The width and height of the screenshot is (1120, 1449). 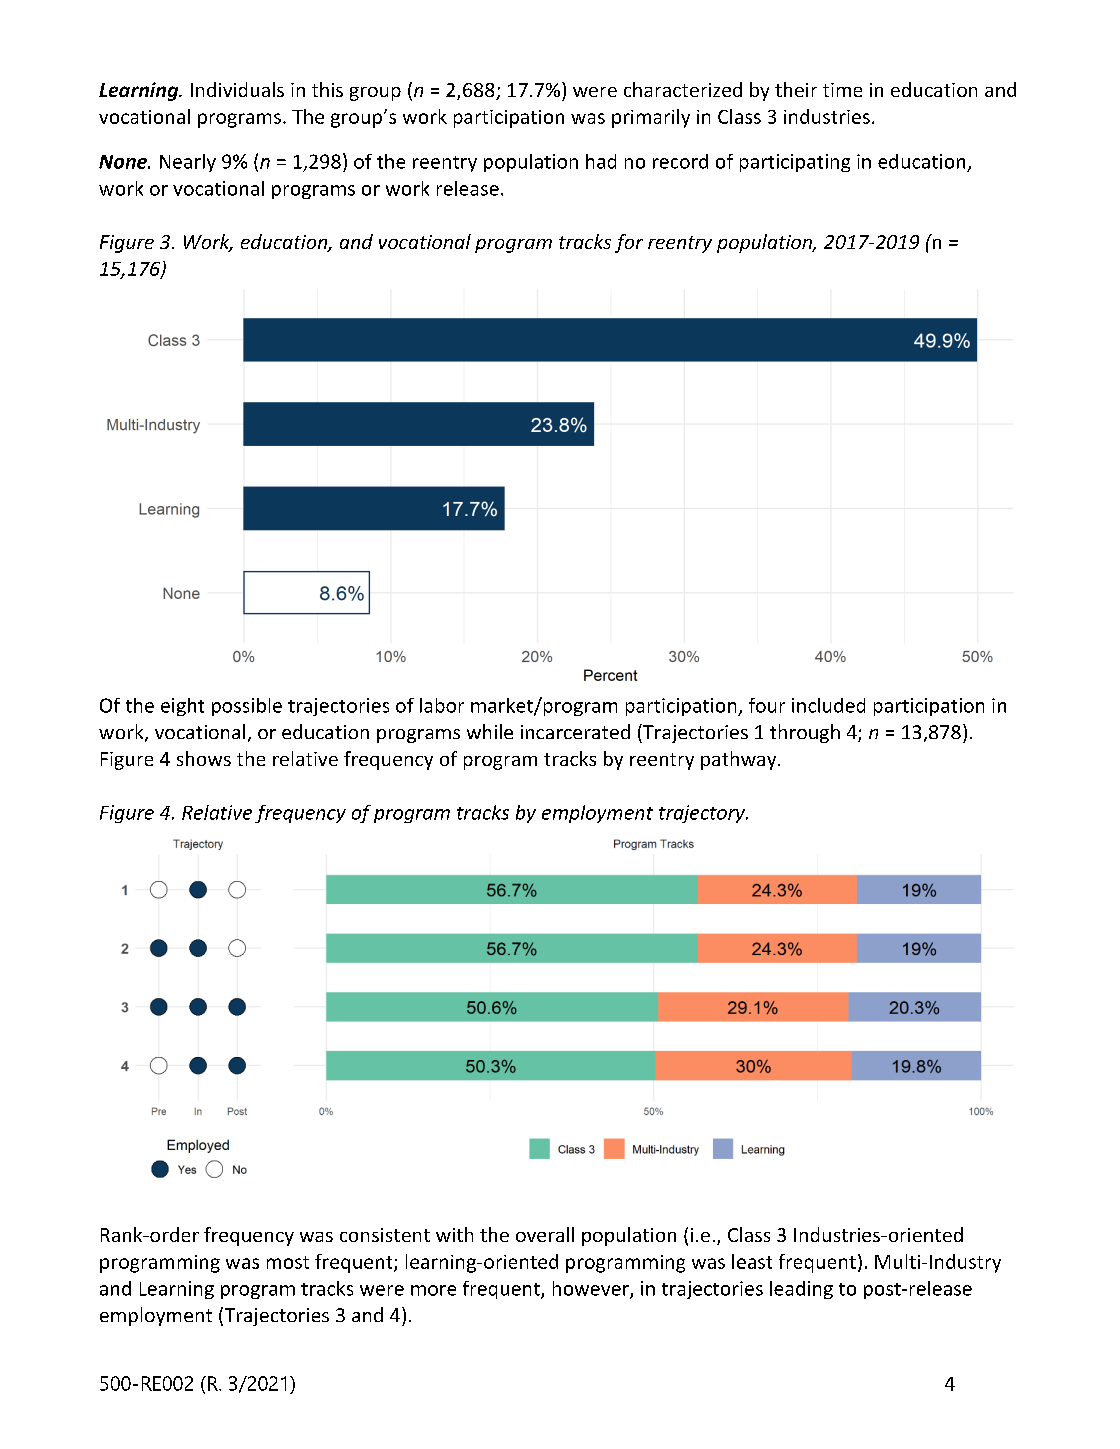 I want to click on four, so click(x=767, y=705).
